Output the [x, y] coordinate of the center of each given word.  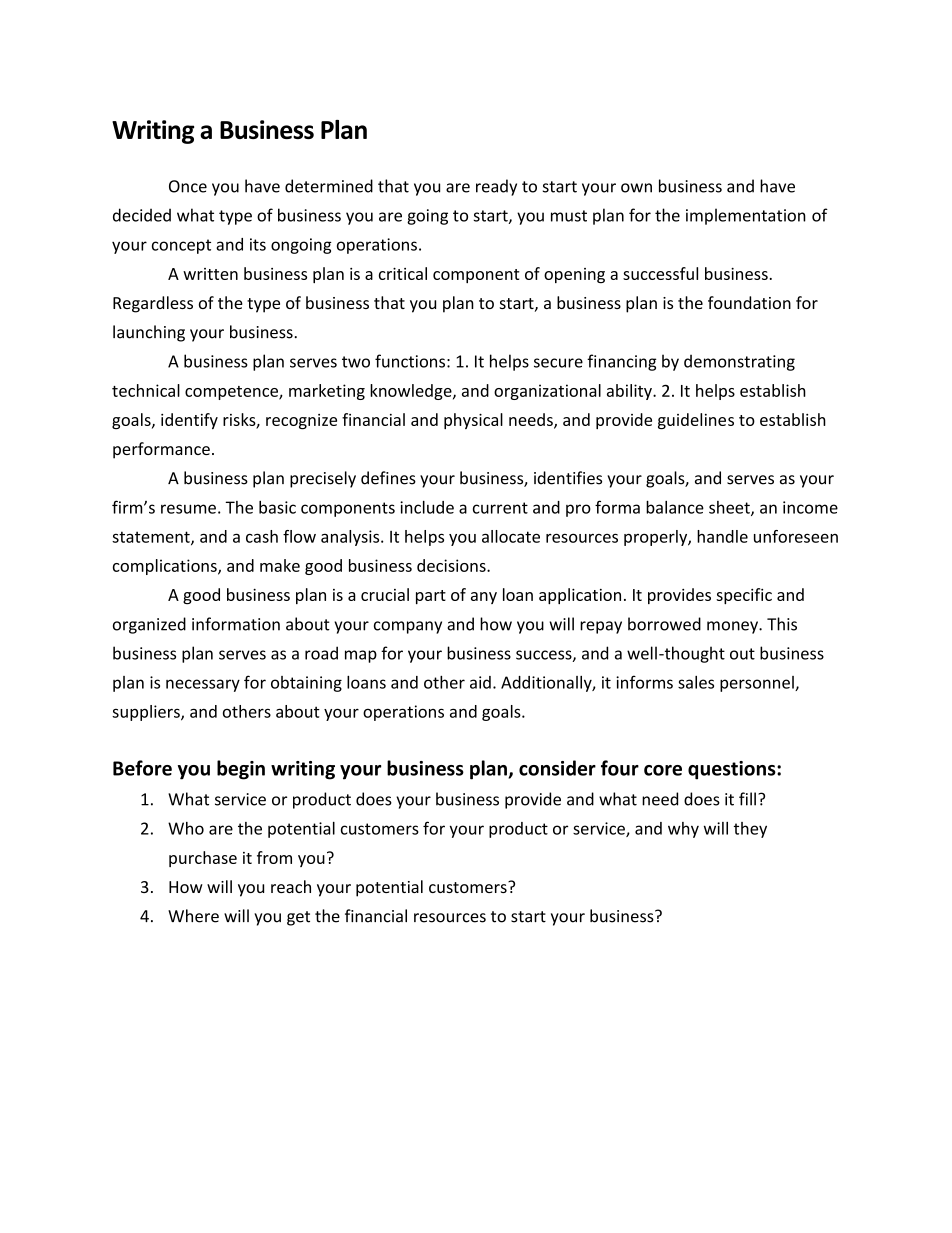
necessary [203, 685]
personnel [758, 684]
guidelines [696, 421]
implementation [746, 216]
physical [473, 421]
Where [193, 916]
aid [480, 682]
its [258, 244]
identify [189, 421]
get [298, 918]
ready [496, 187]
